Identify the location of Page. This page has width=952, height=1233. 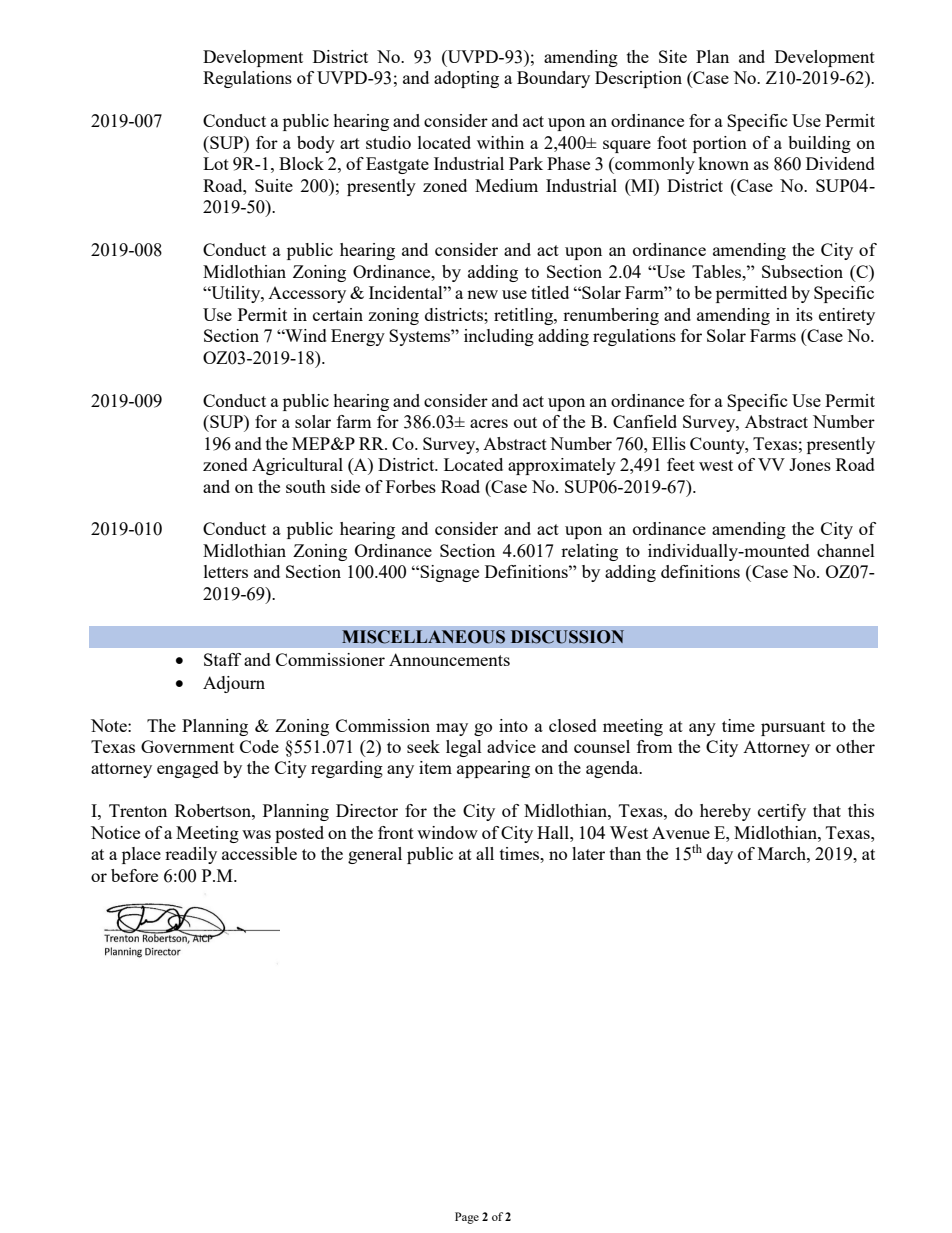
(467, 1218).
